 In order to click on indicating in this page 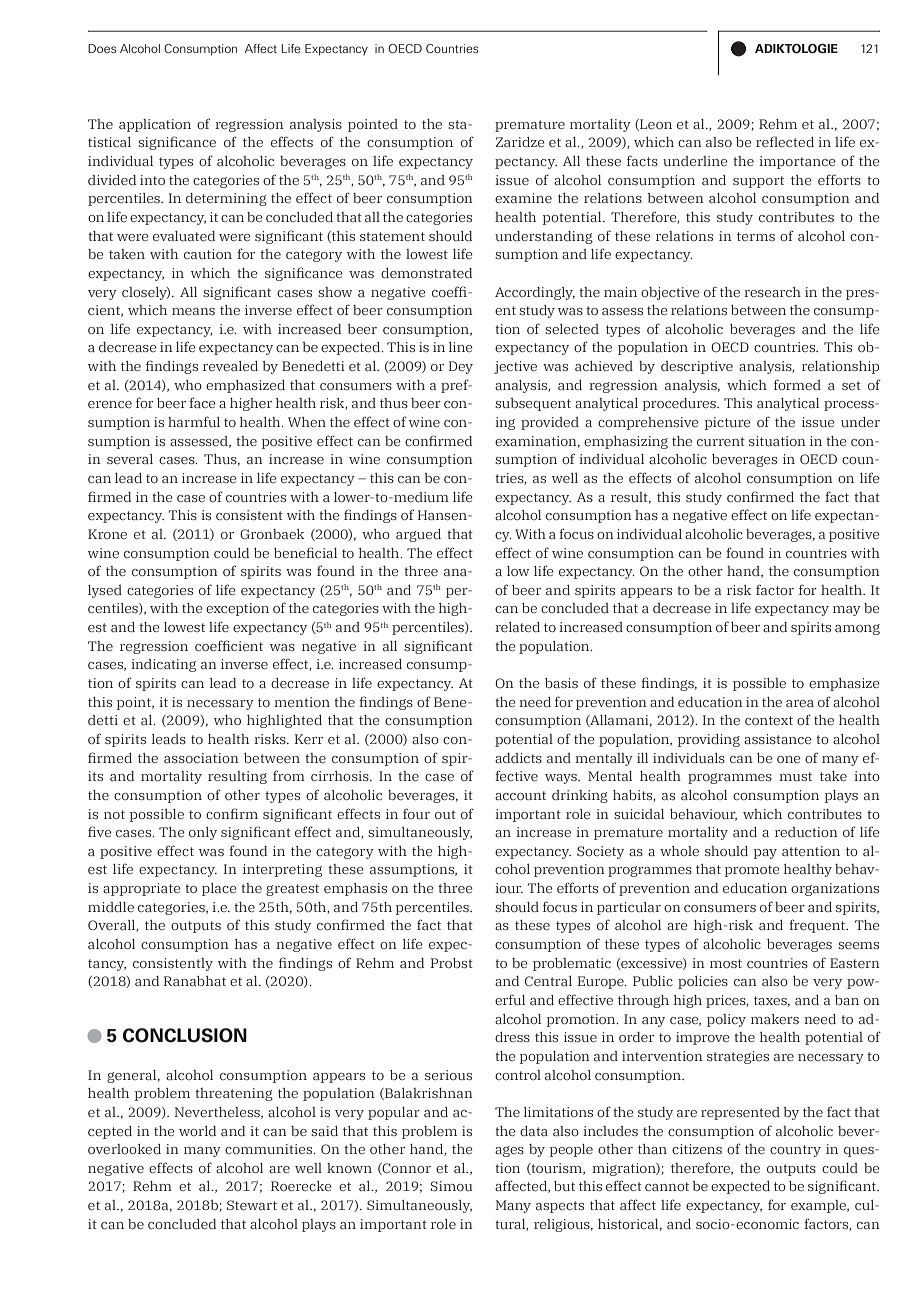, I will do `click(163, 665)`.
